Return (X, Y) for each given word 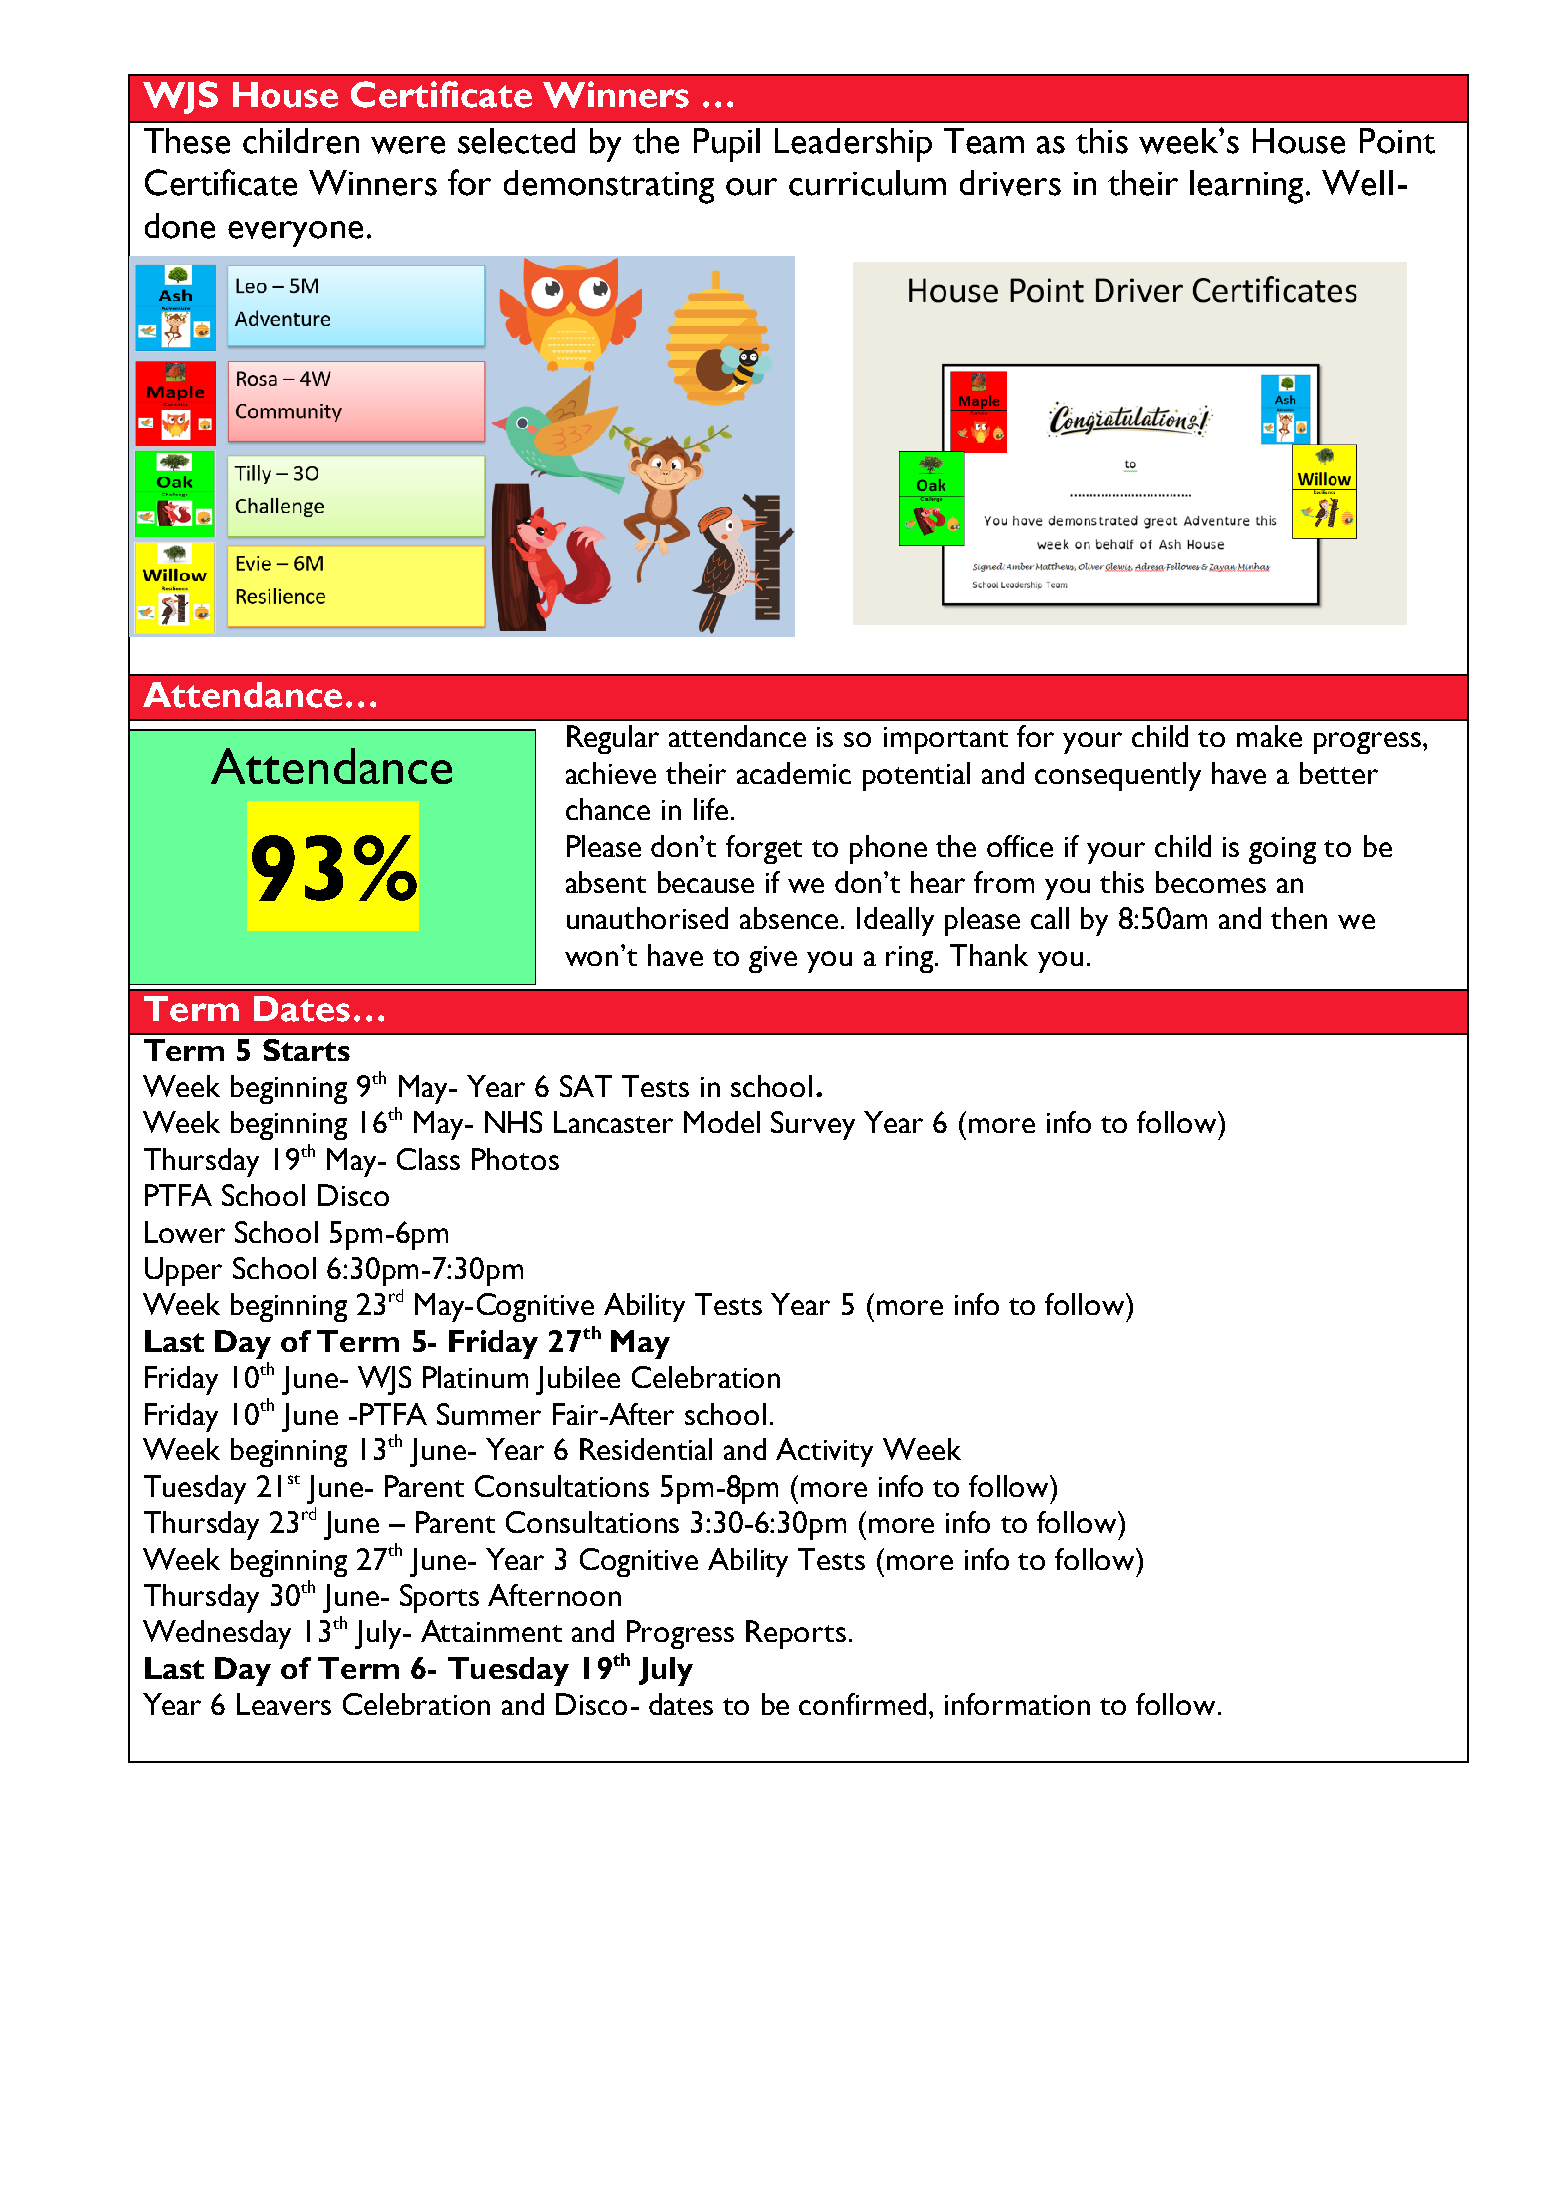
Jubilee (578, 1380)
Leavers (284, 1704)
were (408, 145)
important (946, 740)
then (1299, 918)
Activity (824, 1452)
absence (791, 918)
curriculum (867, 183)
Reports (796, 1634)
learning (1248, 187)
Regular (613, 739)
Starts (306, 1050)
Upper (183, 1271)
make (1269, 736)
